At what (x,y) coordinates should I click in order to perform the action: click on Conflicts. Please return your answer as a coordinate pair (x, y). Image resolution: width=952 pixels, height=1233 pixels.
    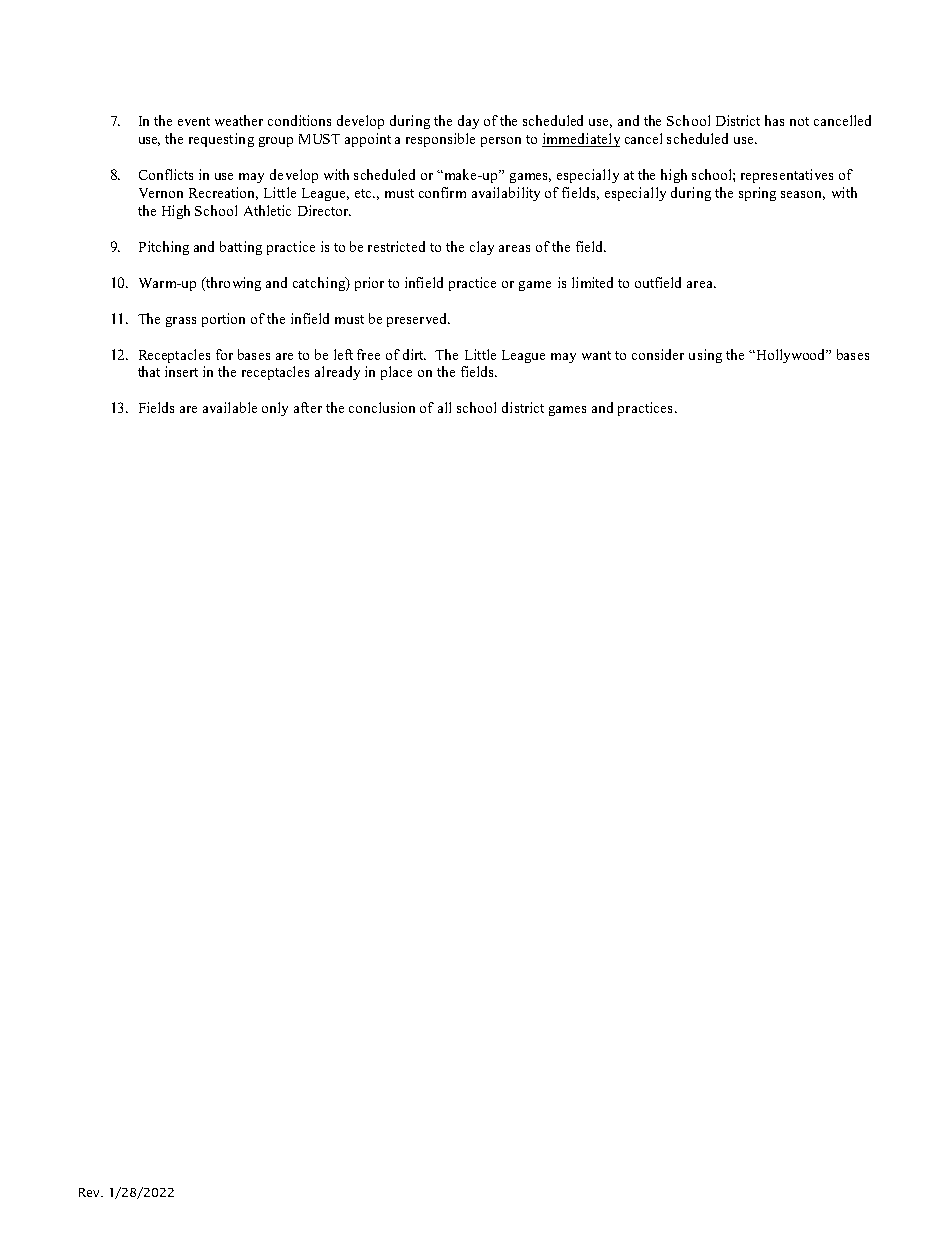
    Looking at the image, I should click on (166, 174).
